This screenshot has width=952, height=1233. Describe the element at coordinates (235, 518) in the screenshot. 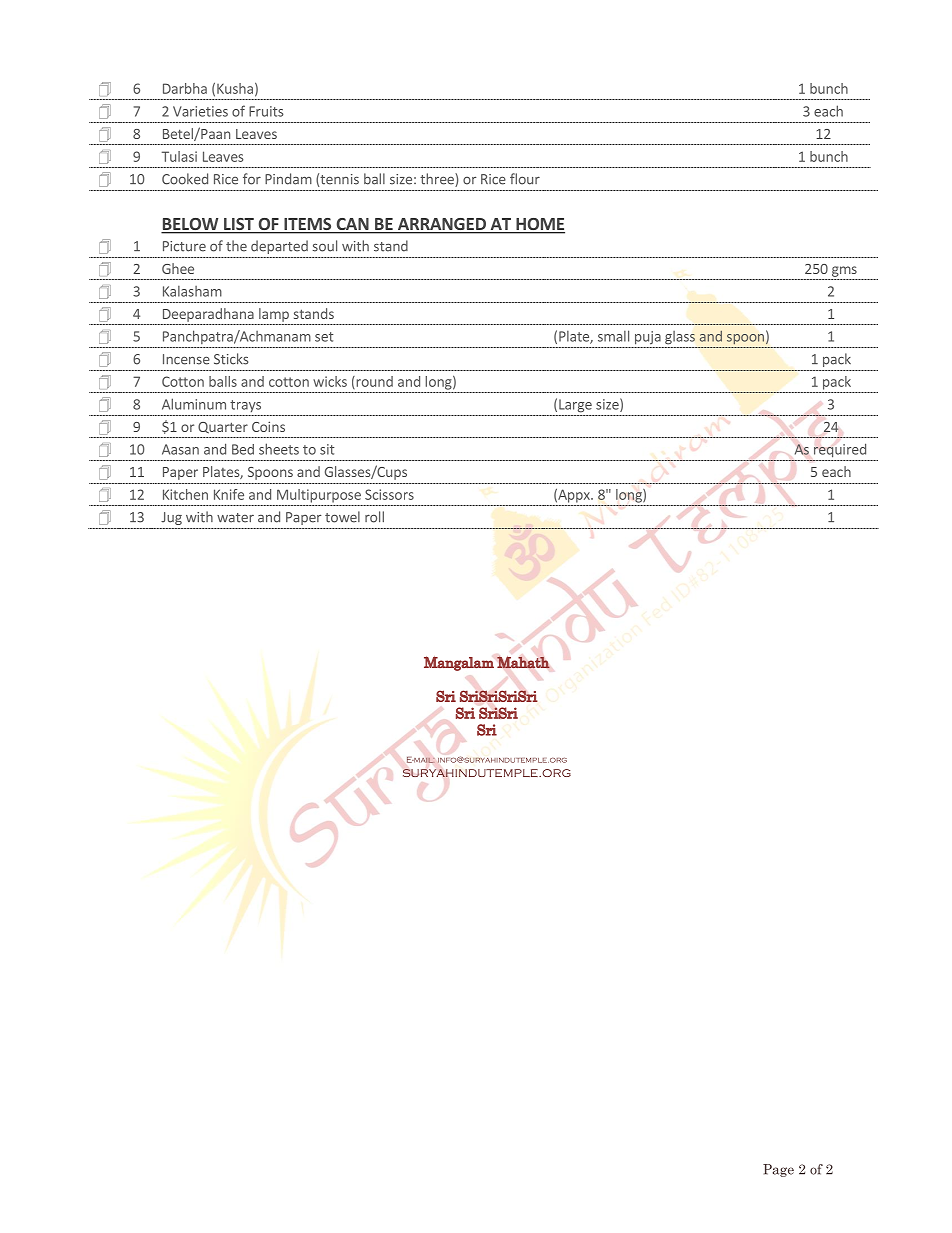

I see `water` at that location.
